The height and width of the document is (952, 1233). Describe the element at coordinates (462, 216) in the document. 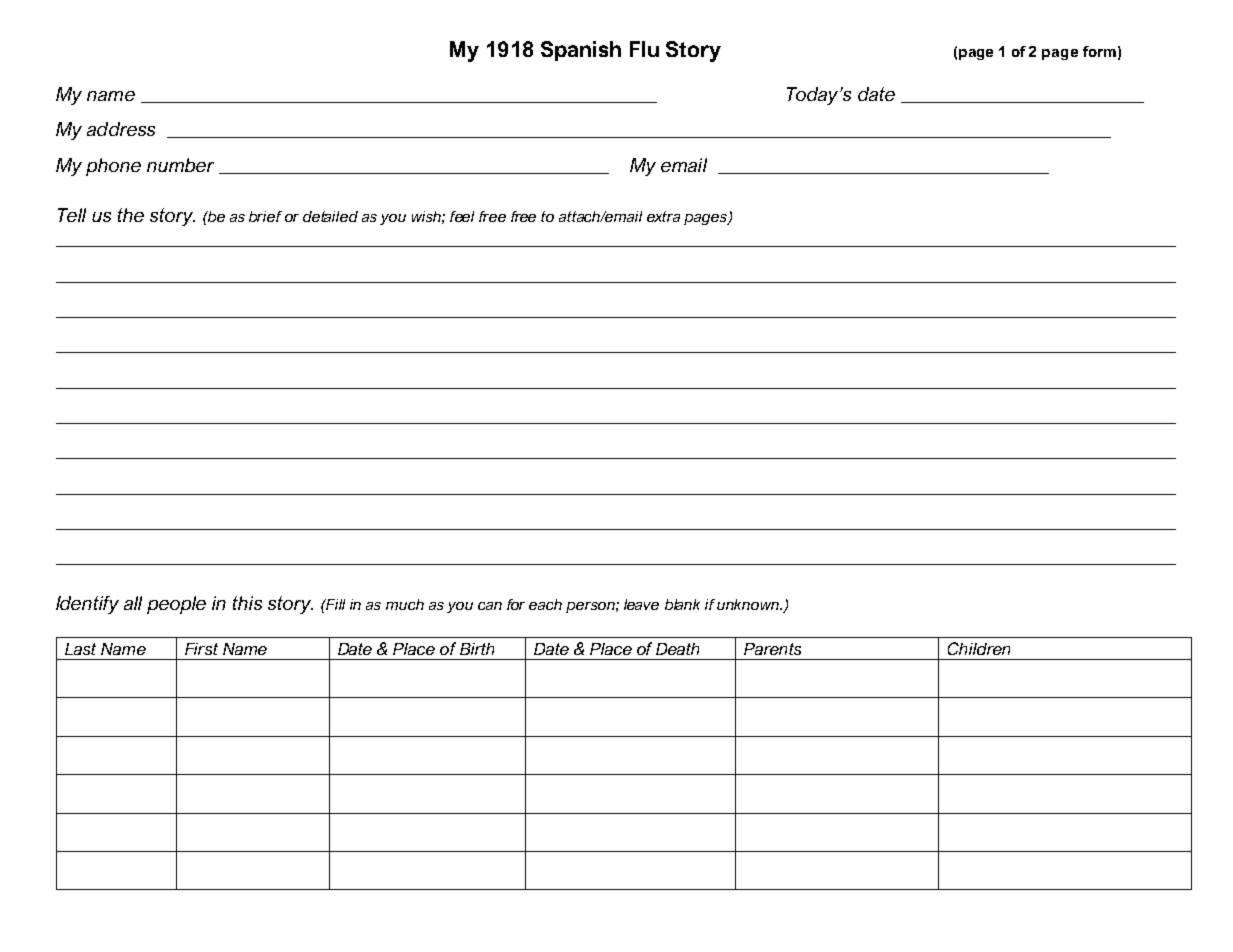

I see `feel` at that location.
